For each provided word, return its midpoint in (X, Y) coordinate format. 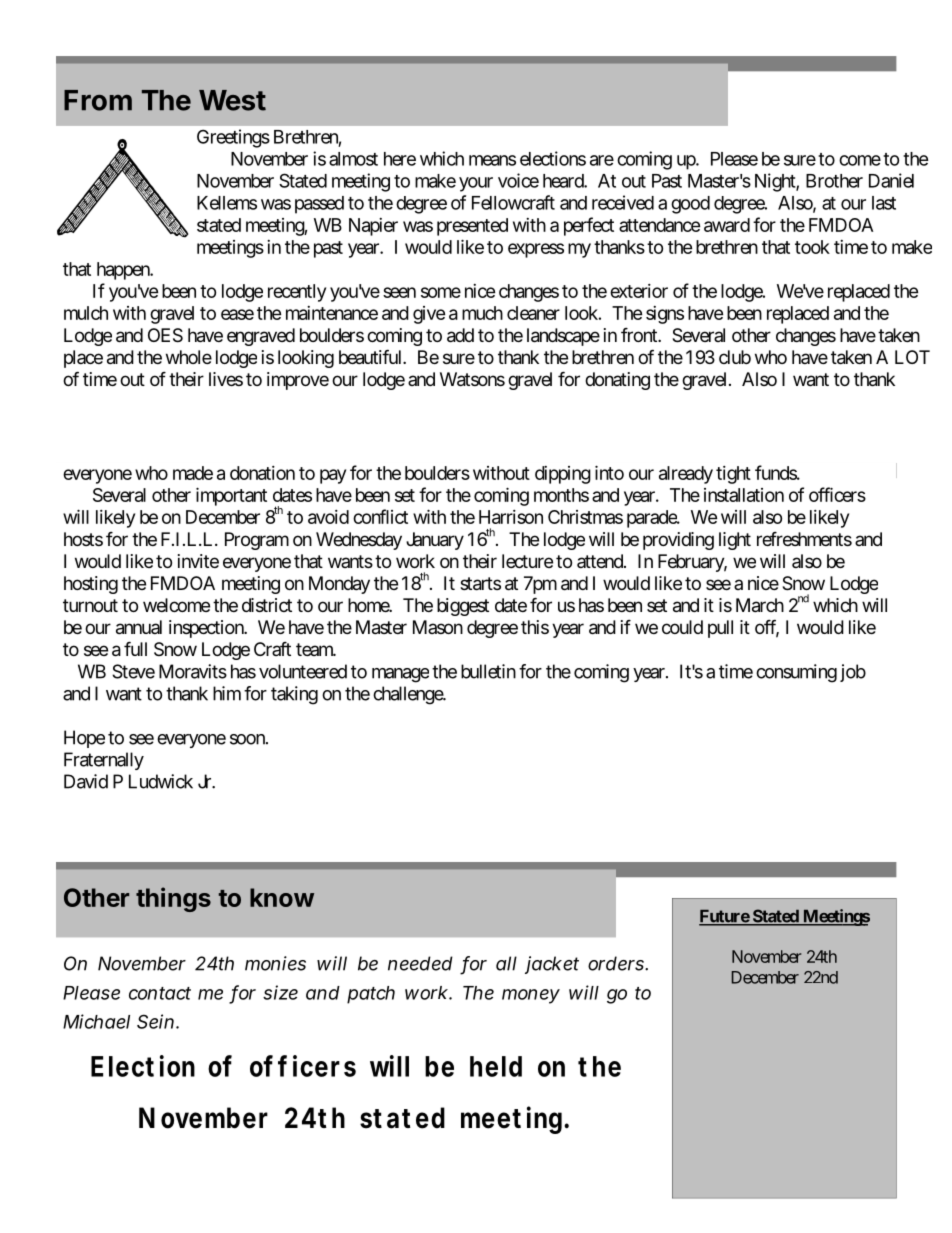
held (496, 1066)
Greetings (233, 138)
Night (776, 182)
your (476, 184)
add (460, 335)
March (760, 605)
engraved (261, 337)
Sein (157, 1021)
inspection (207, 629)
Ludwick (161, 781)
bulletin (488, 671)
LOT (912, 357)
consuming (796, 673)
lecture (527, 561)
